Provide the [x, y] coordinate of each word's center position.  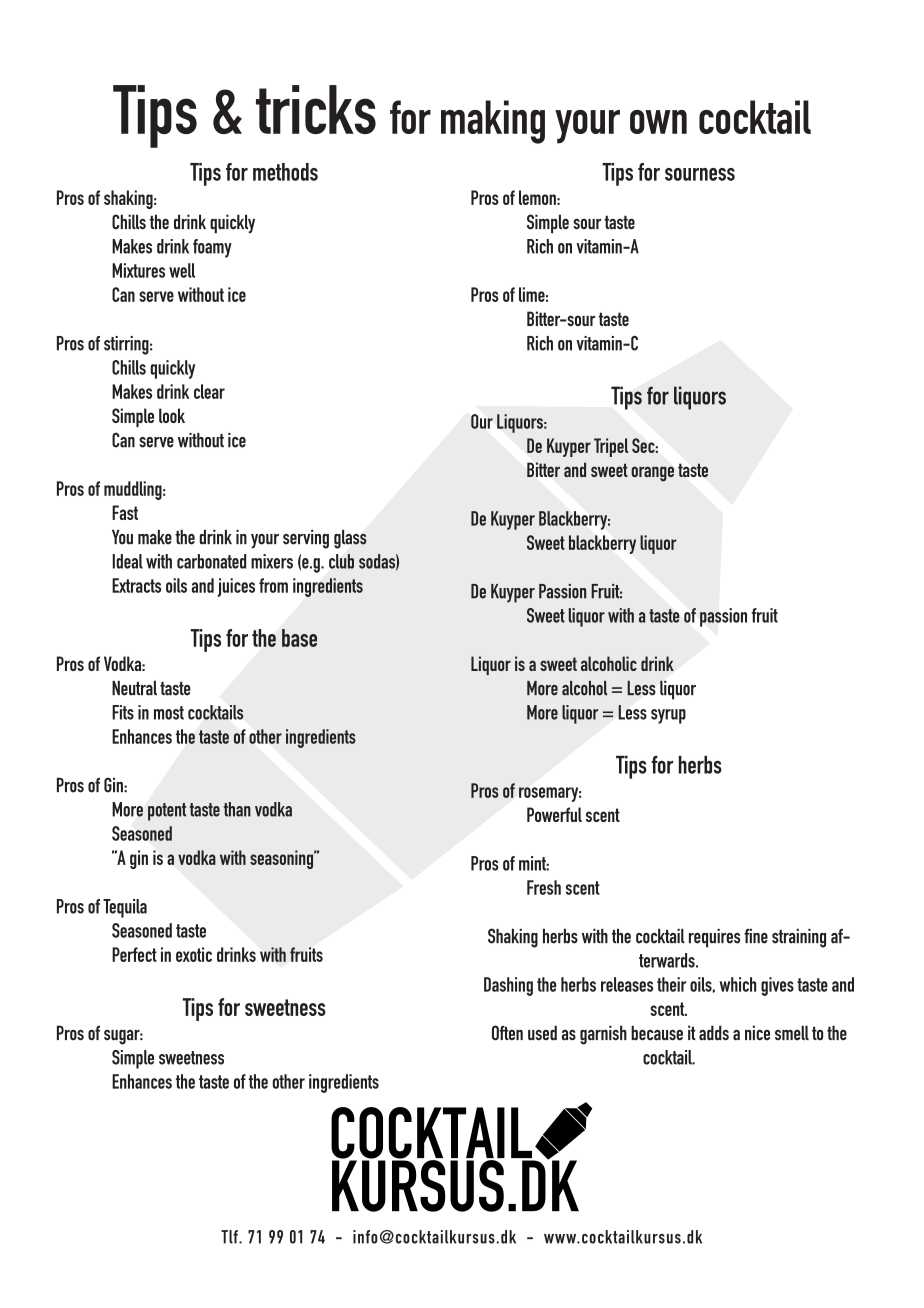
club [341, 561]
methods [285, 172]
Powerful [554, 814]
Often [507, 1033]
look [172, 415]
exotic [194, 954]
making [493, 122]
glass [350, 539]
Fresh [544, 887]
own [658, 122]
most [169, 713]
